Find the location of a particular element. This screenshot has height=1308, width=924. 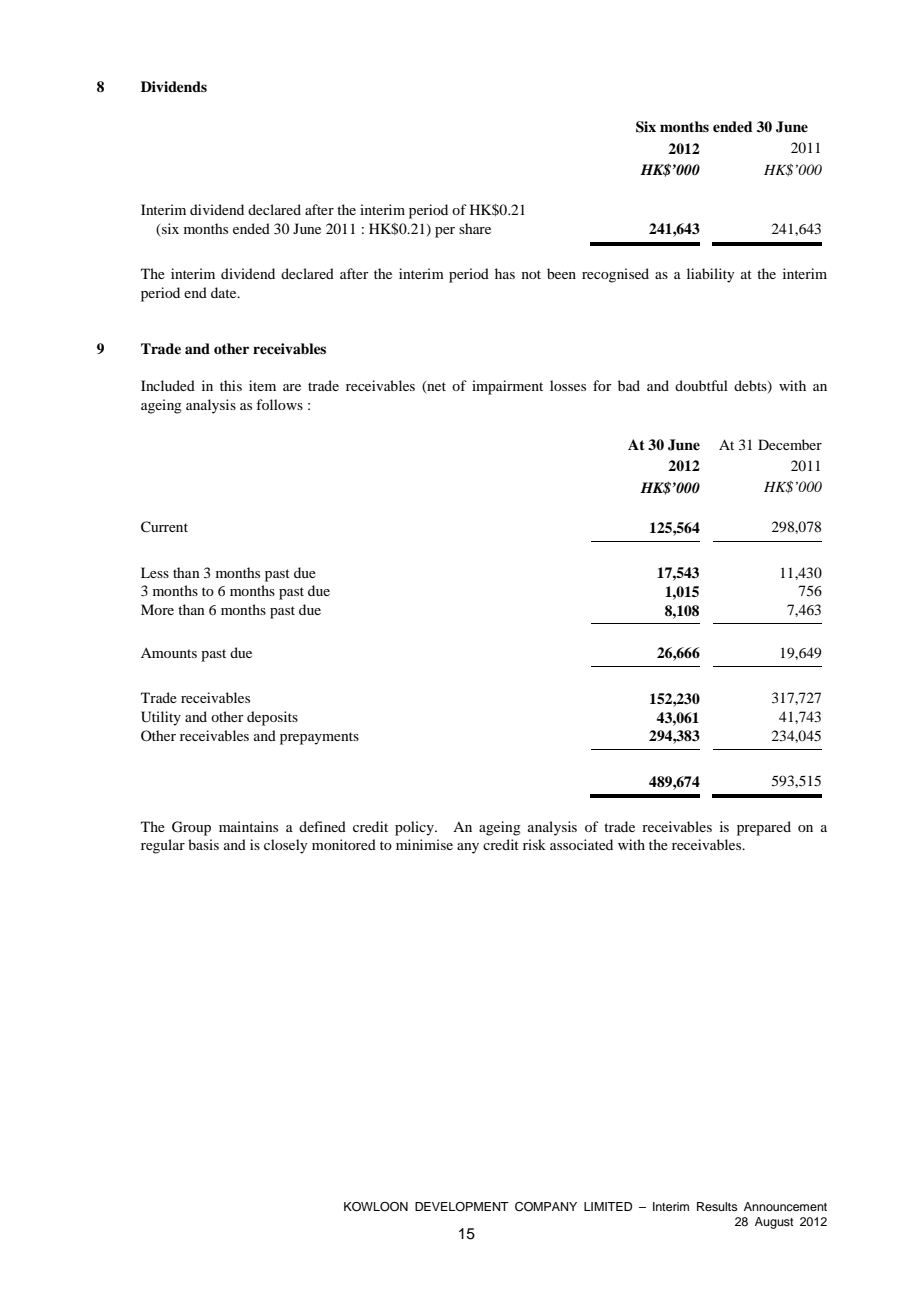

Results is located at coordinates (717, 1206).
